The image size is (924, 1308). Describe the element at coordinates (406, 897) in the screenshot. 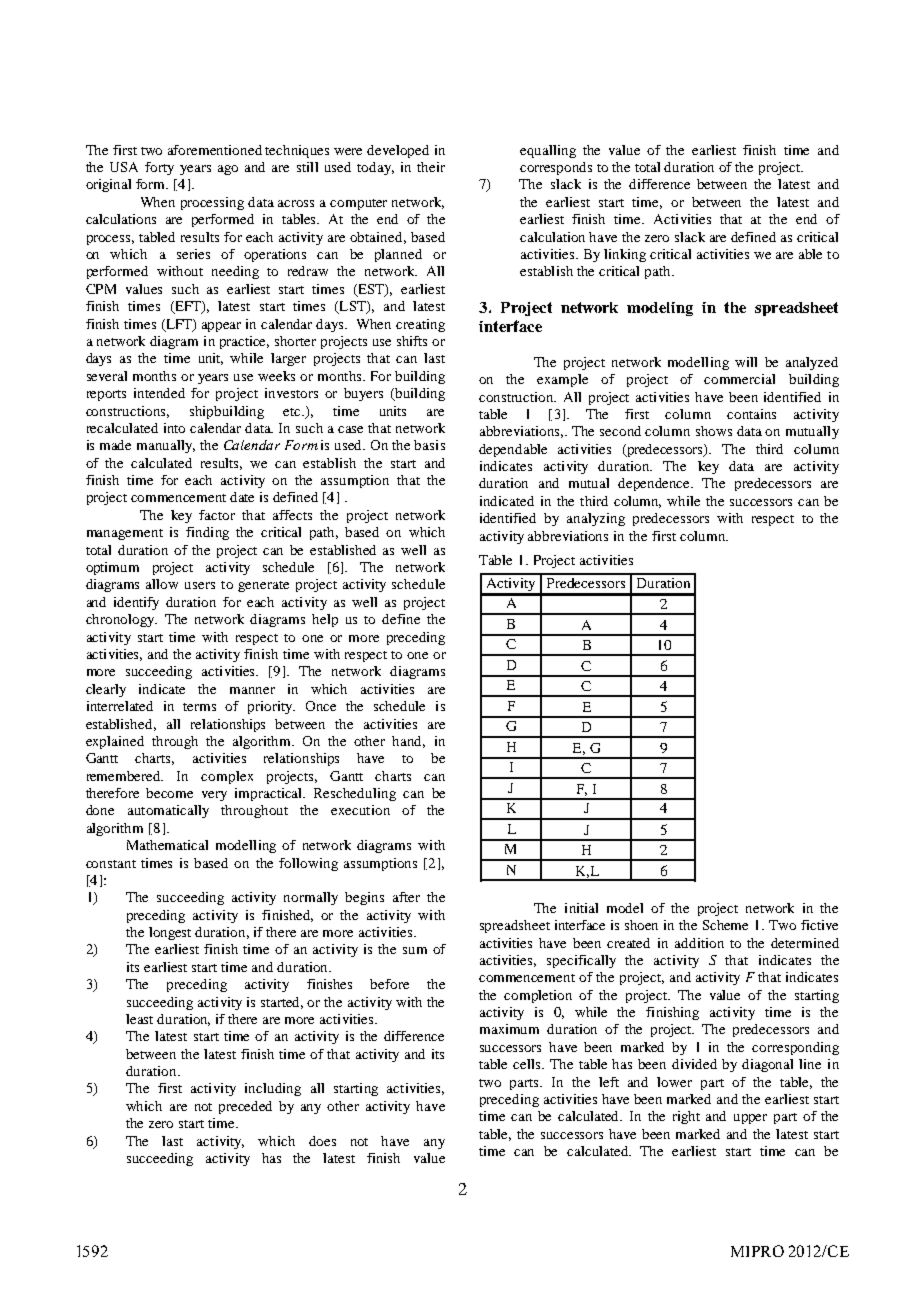

I see `after` at that location.
